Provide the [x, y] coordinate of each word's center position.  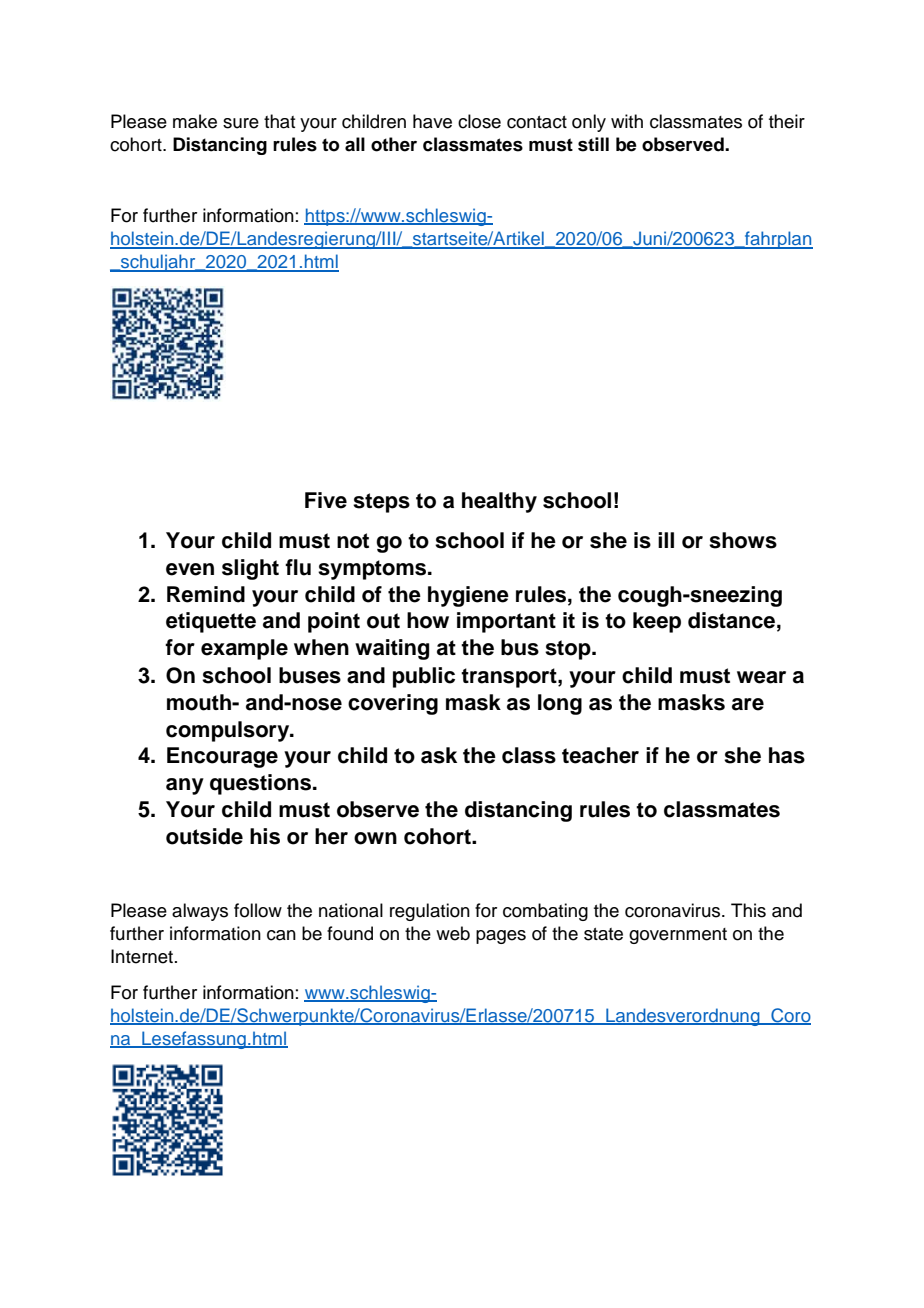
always [200, 912]
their [787, 121]
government [678, 936]
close [479, 121]
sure [241, 123]
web [453, 933]
